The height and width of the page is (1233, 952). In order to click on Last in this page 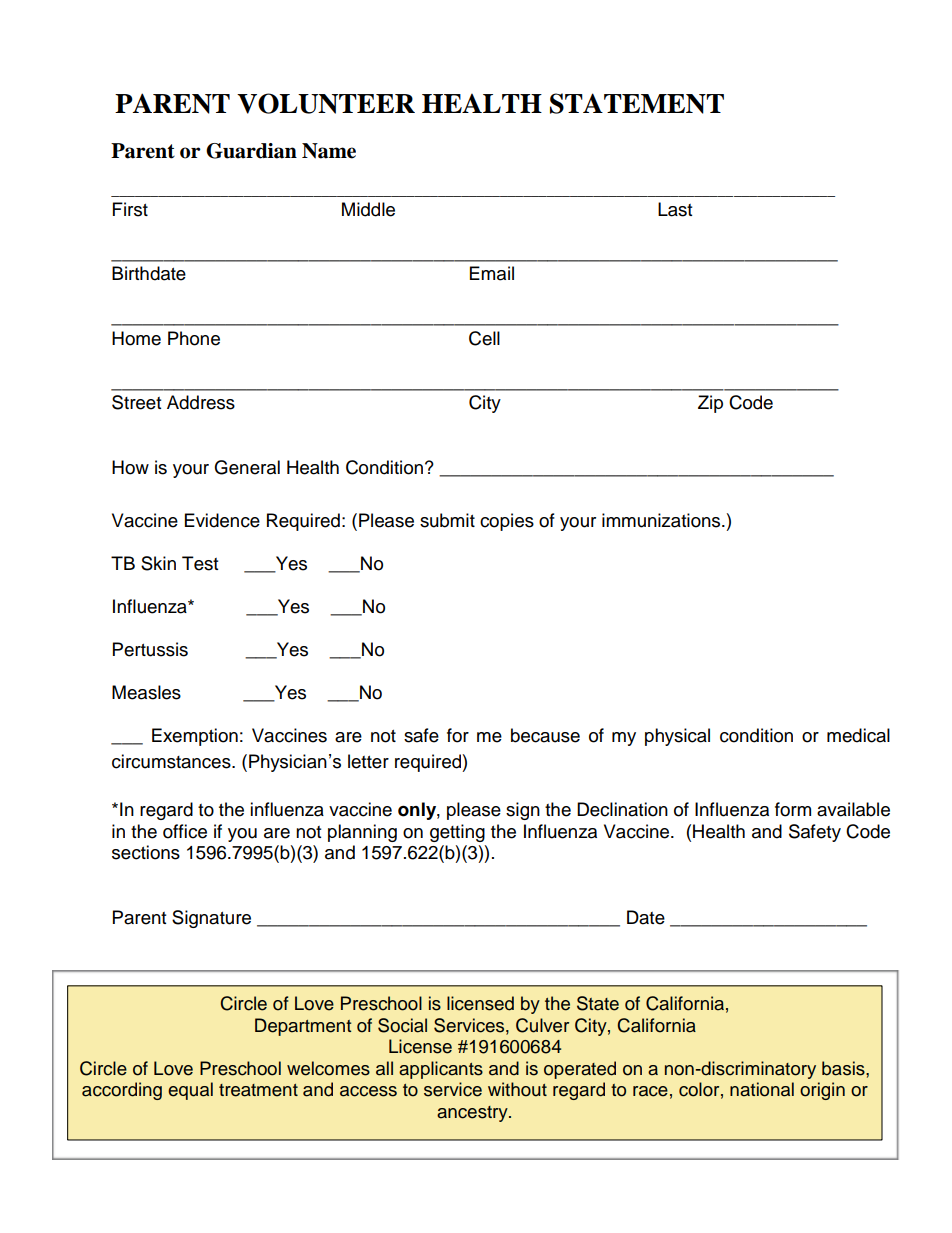, I will do `click(675, 209)`.
